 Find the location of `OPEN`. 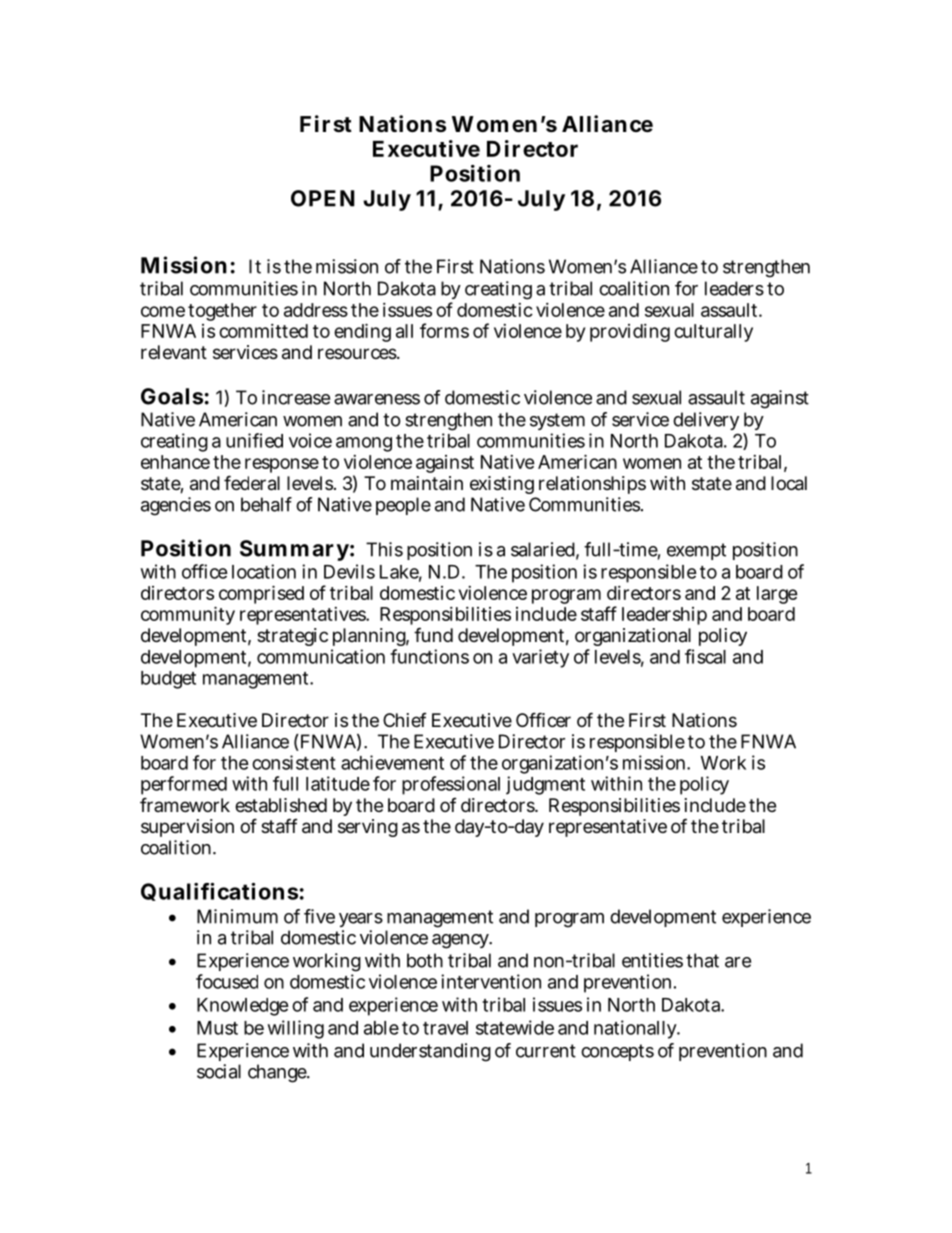

OPEN is located at coordinates (323, 198).
